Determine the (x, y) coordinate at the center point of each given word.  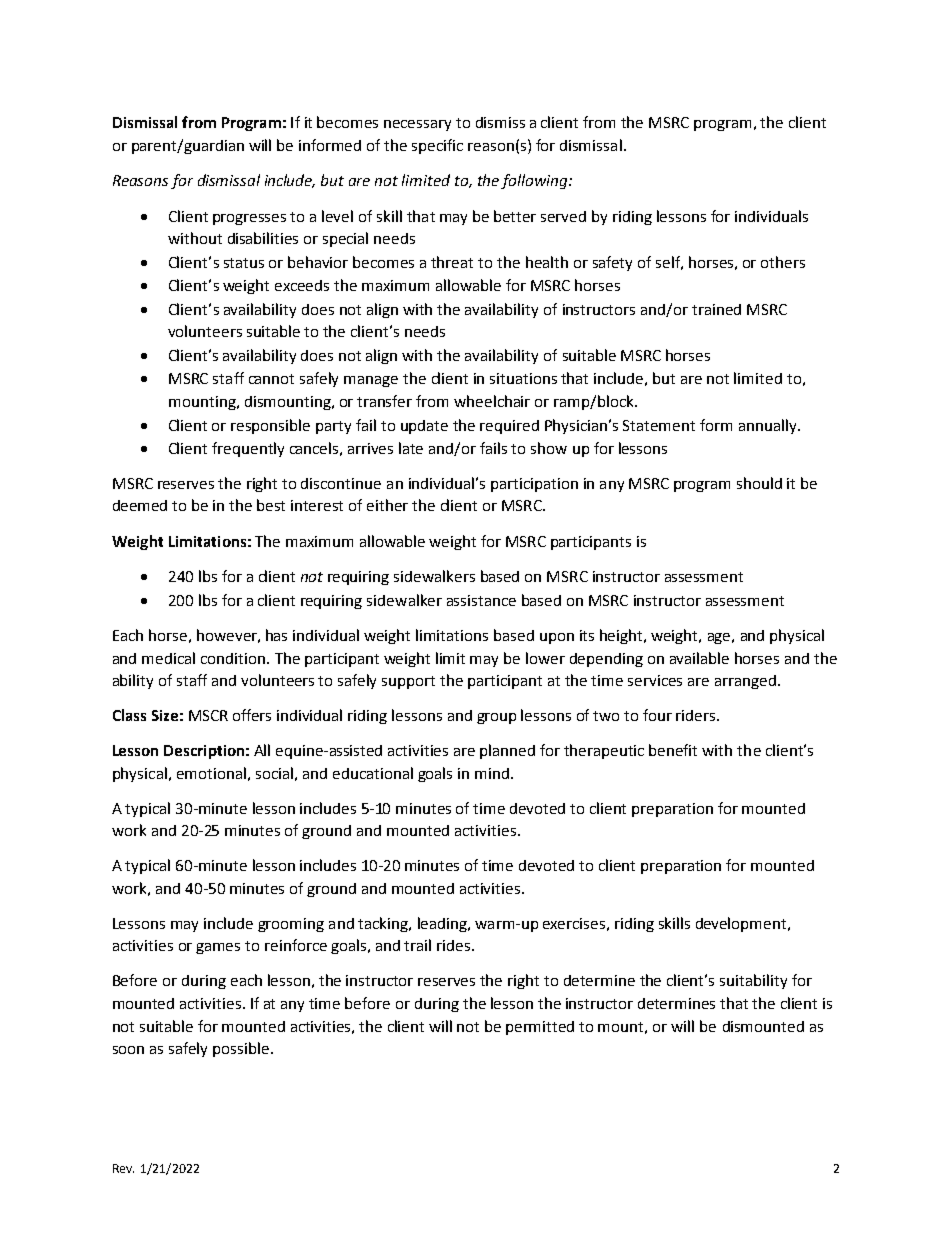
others (783, 262)
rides (455, 945)
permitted (540, 1028)
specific (437, 146)
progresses (249, 219)
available (699, 658)
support (408, 682)
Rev (123, 1168)
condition (234, 658)
